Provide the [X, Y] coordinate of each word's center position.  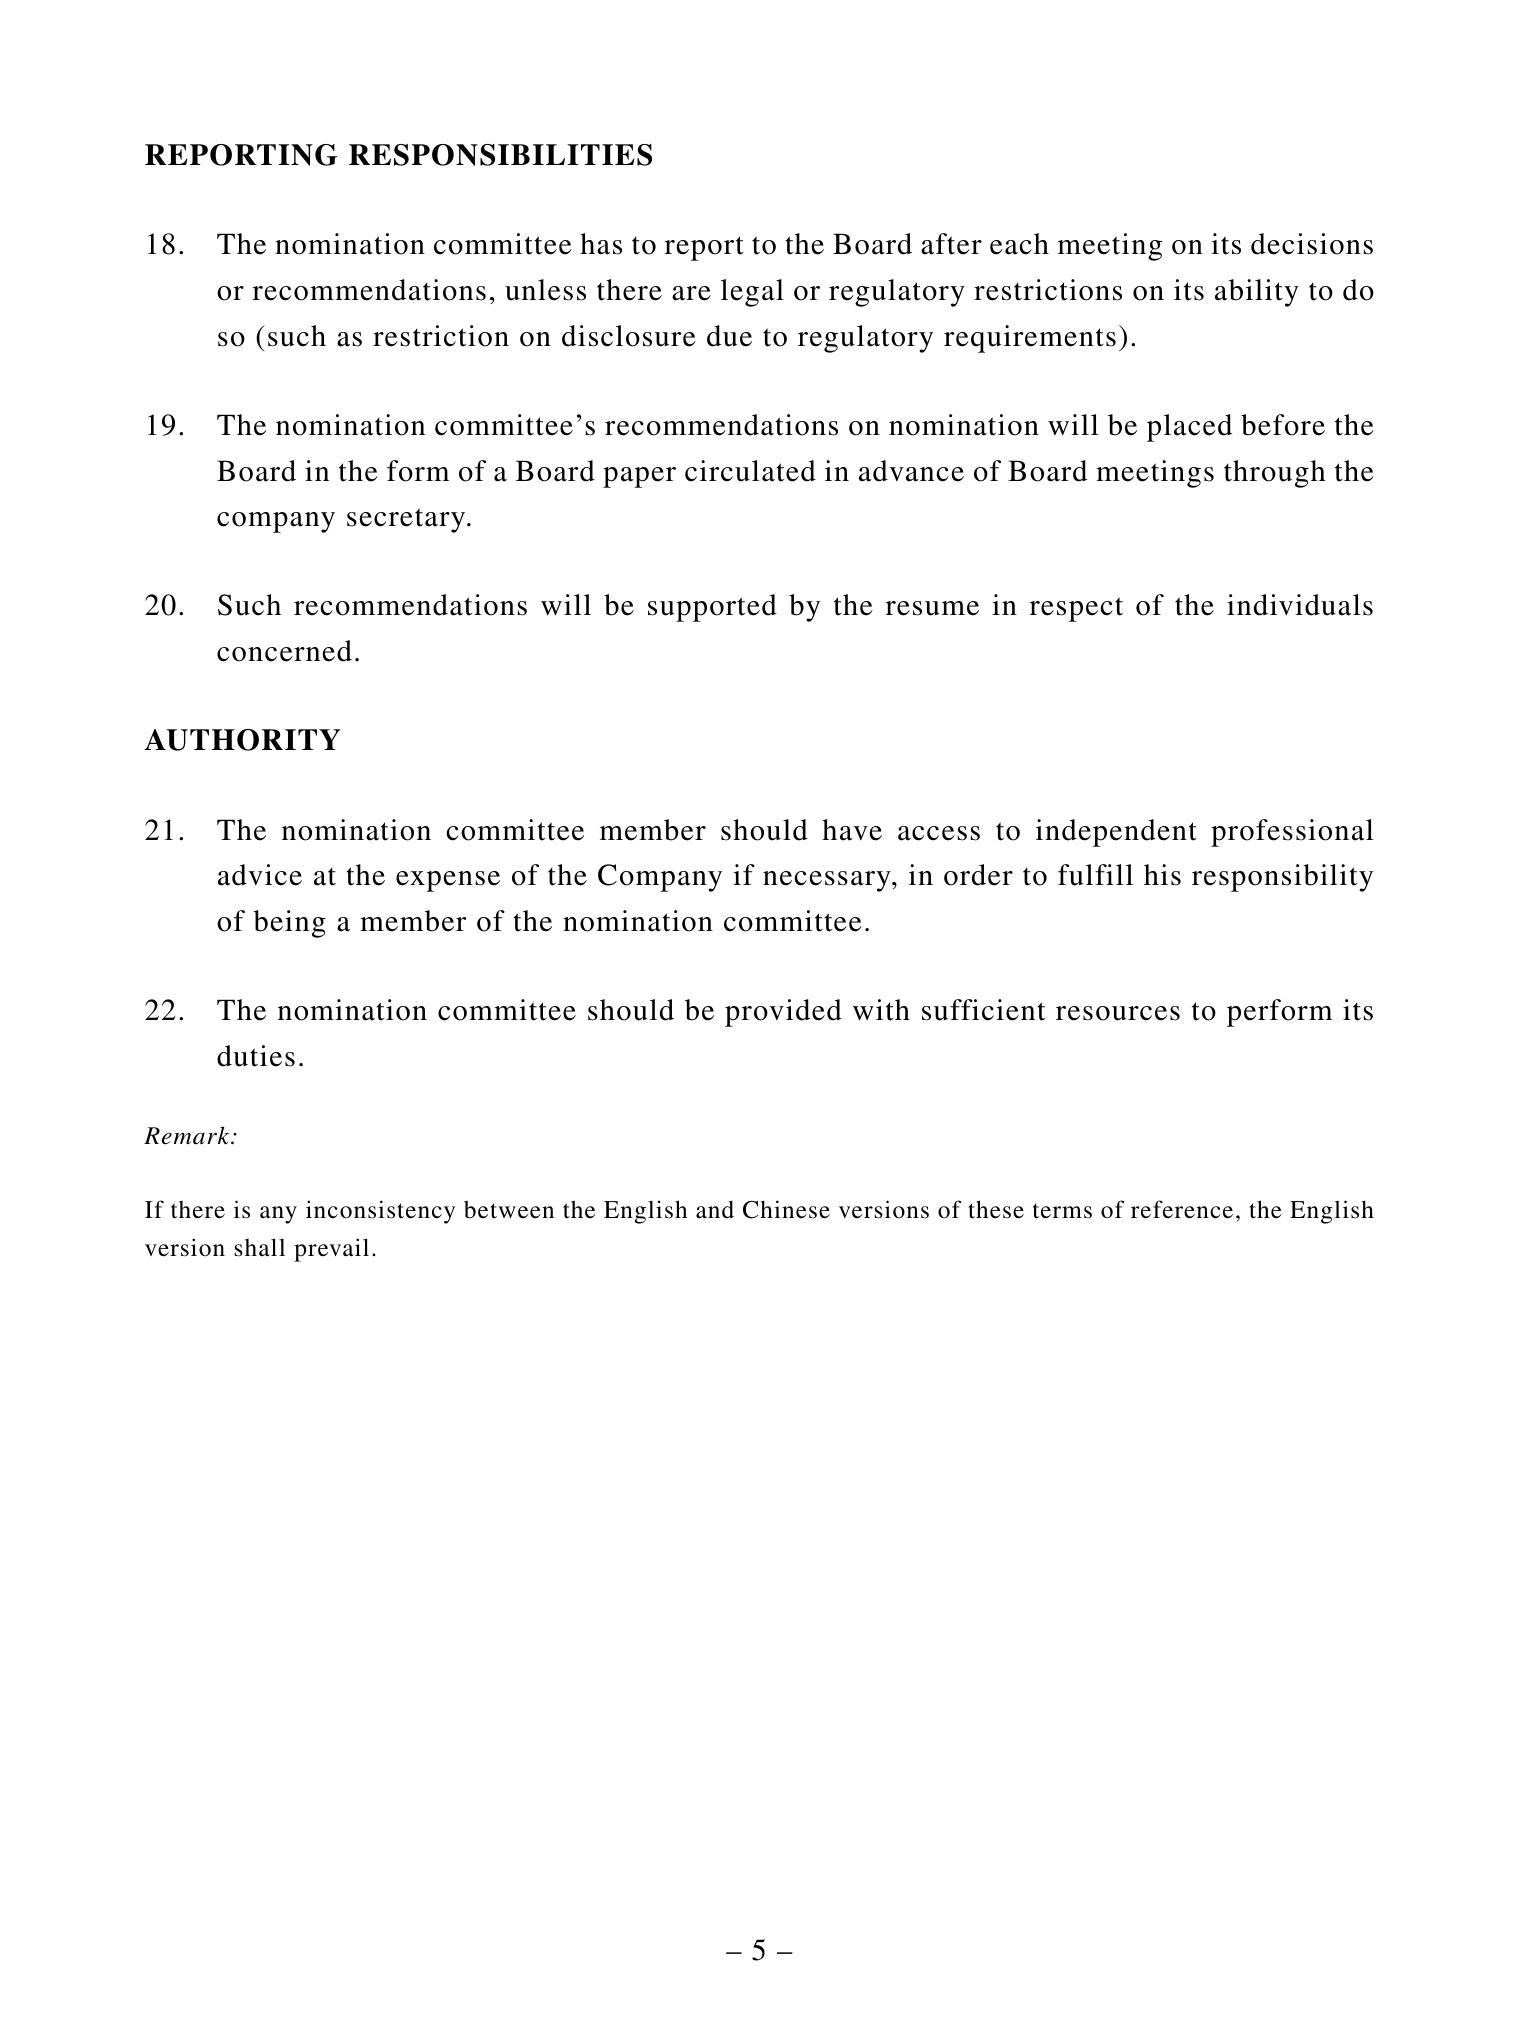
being [289, 924]
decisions [1312, 244]
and [715, 1210]
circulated [750, 471]
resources [1118, 1013]
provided [783, 1013]
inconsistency [380, 1212]
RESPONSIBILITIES [500, 155]
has [601, 244]
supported [712, 608]
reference [1182, 1209]
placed [1189, 428]
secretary [407, 520]
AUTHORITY [243, 740]
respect [1076, 609]
